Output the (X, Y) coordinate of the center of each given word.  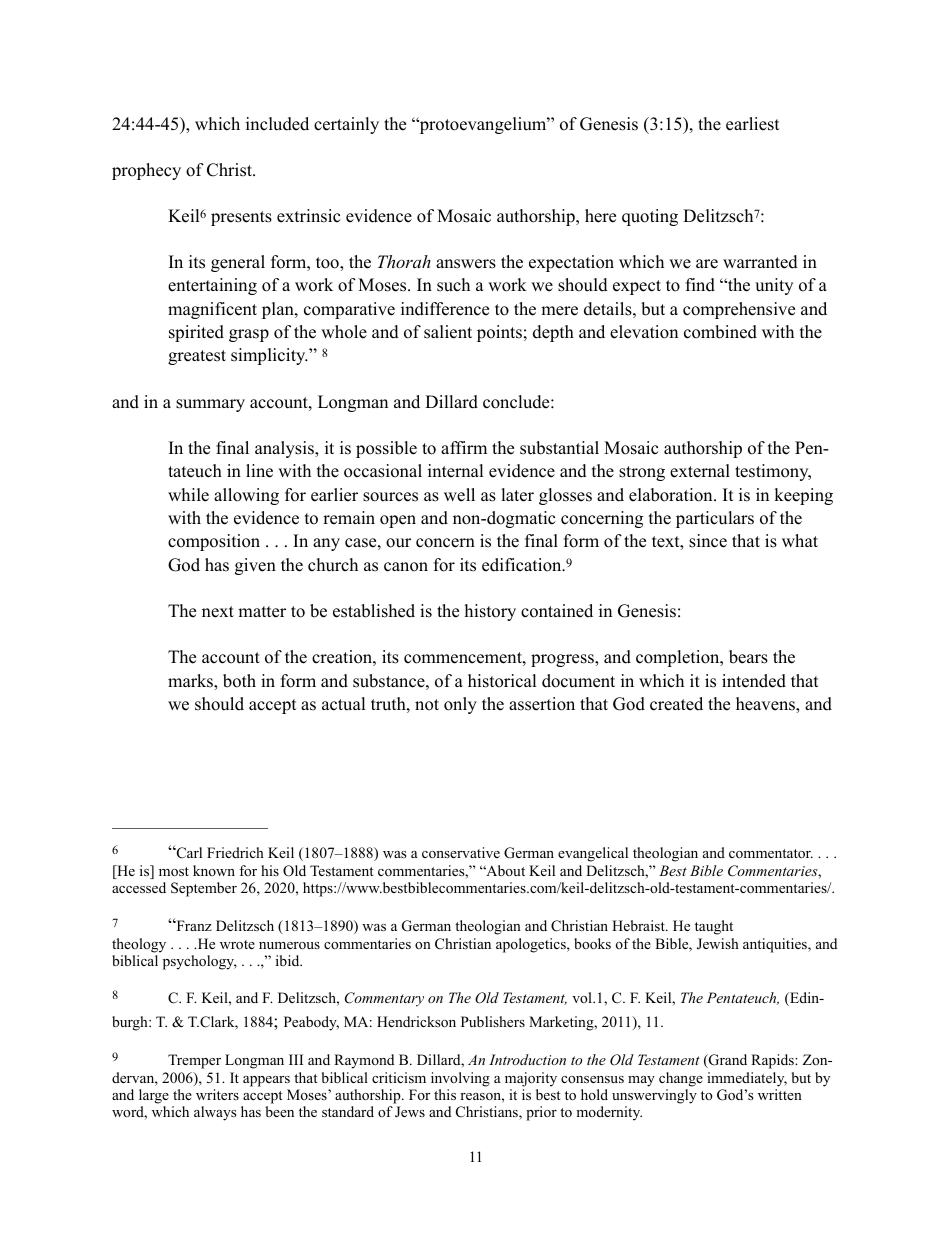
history (490, 612)
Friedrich (235, 852)
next (218, 612)
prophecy (146, 171)
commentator (771, 854)
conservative (461, 852)
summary (210, 405)
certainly (346, 125)
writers (217, 1094)
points (499, 333)
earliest (753, 124)
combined (720, 332)
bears (748, 657)
